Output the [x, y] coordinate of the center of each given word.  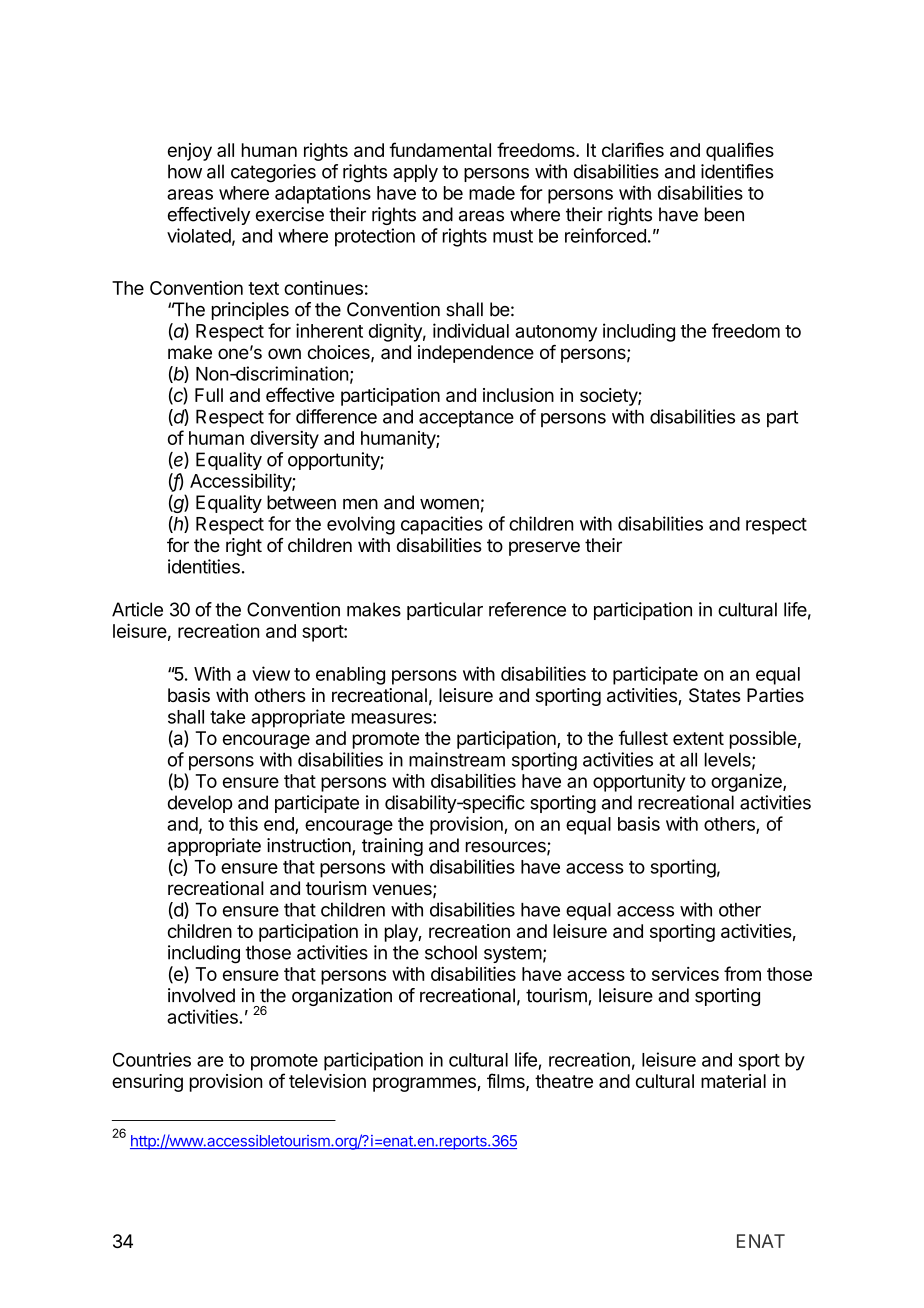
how [185, 171]
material [733, 1081]
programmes [425, 1084]
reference [527, 609]
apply [415, 173]
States [715, 695]
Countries [152, 1059]
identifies [737, 171]
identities [204, 566]
